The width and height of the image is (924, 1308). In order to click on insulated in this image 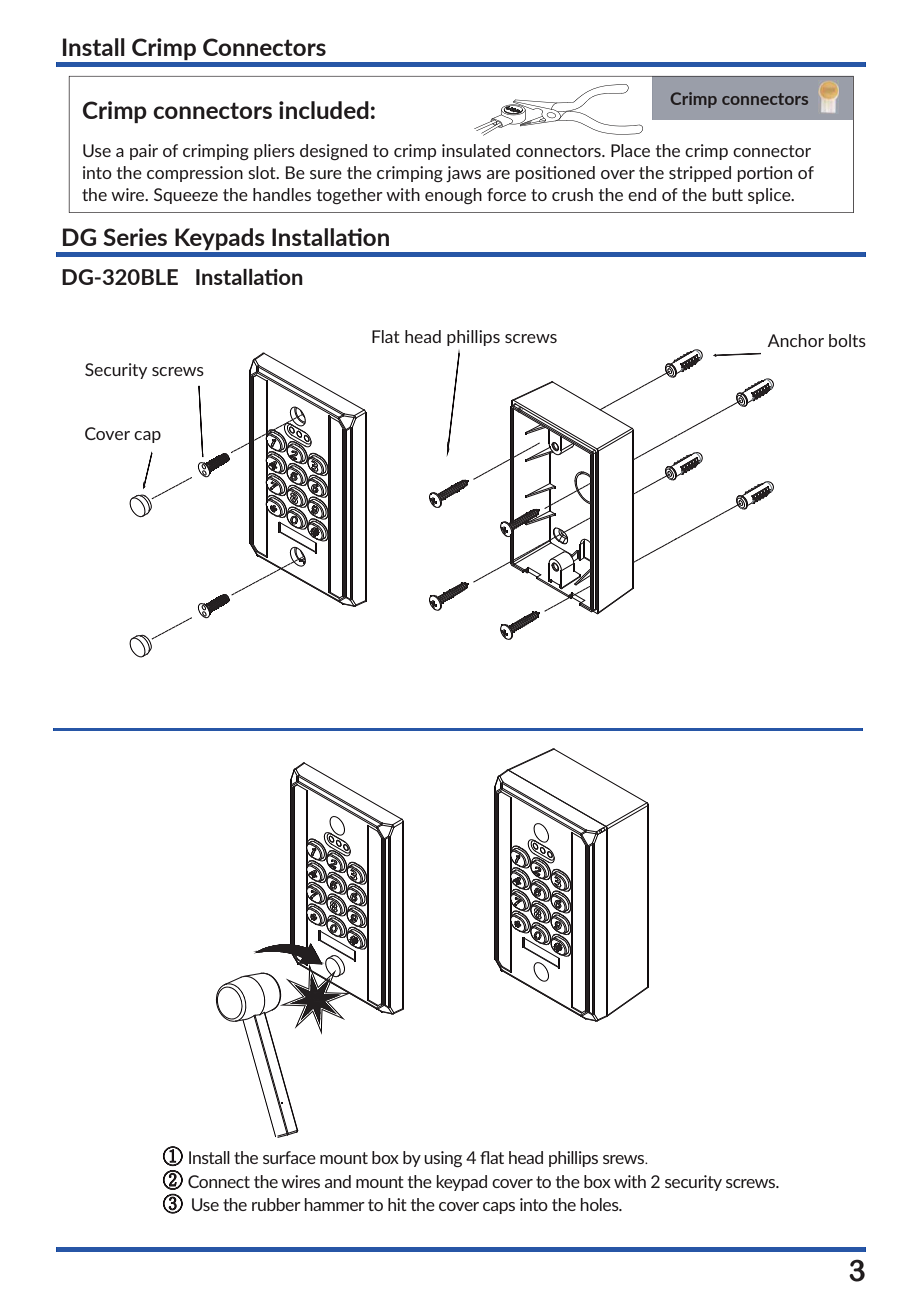, I will do `click(476, 150)`.
